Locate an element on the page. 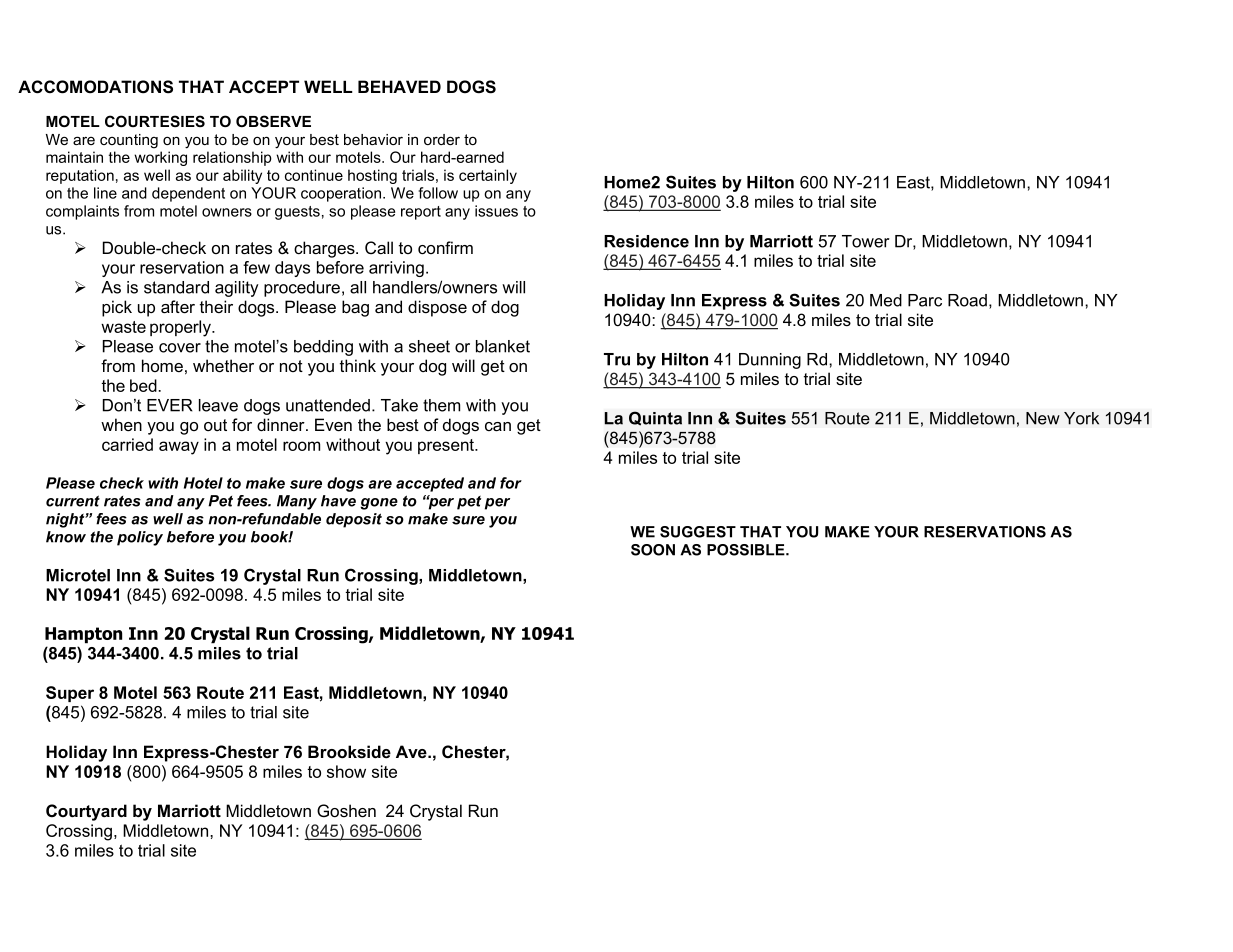 This document has height=952, width=1233. Tower is located at coordinates (866, 241).
